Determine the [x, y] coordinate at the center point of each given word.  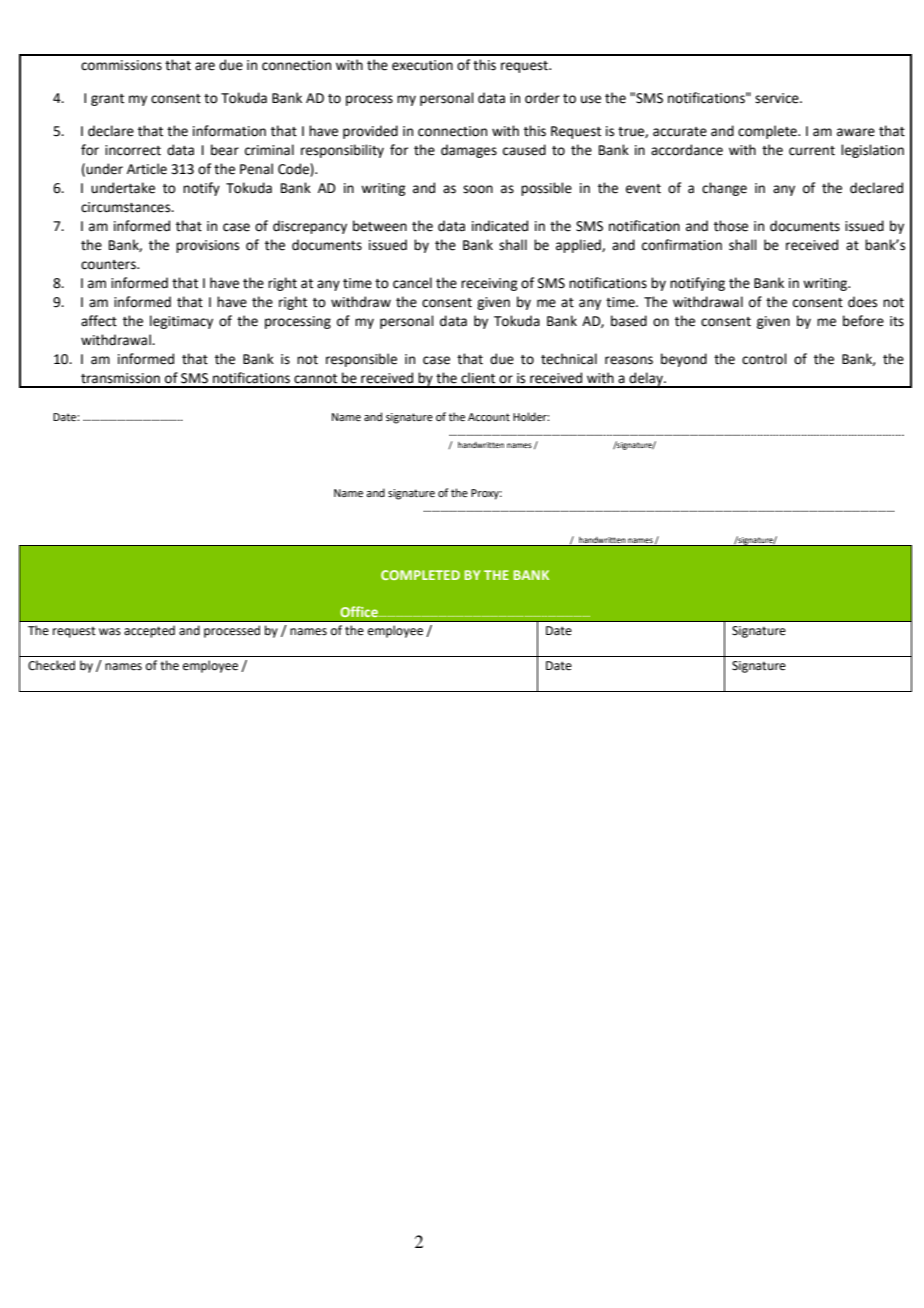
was [110, 632]
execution [422, 65]
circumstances [127, 207]
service [778, 98]
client [478, 378]
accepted [149, 631]
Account [489, 417]
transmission [120, 378]
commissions [121, 65]
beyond [684, 360]
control [764, 359]
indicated [500, 226]
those [731, 226]
